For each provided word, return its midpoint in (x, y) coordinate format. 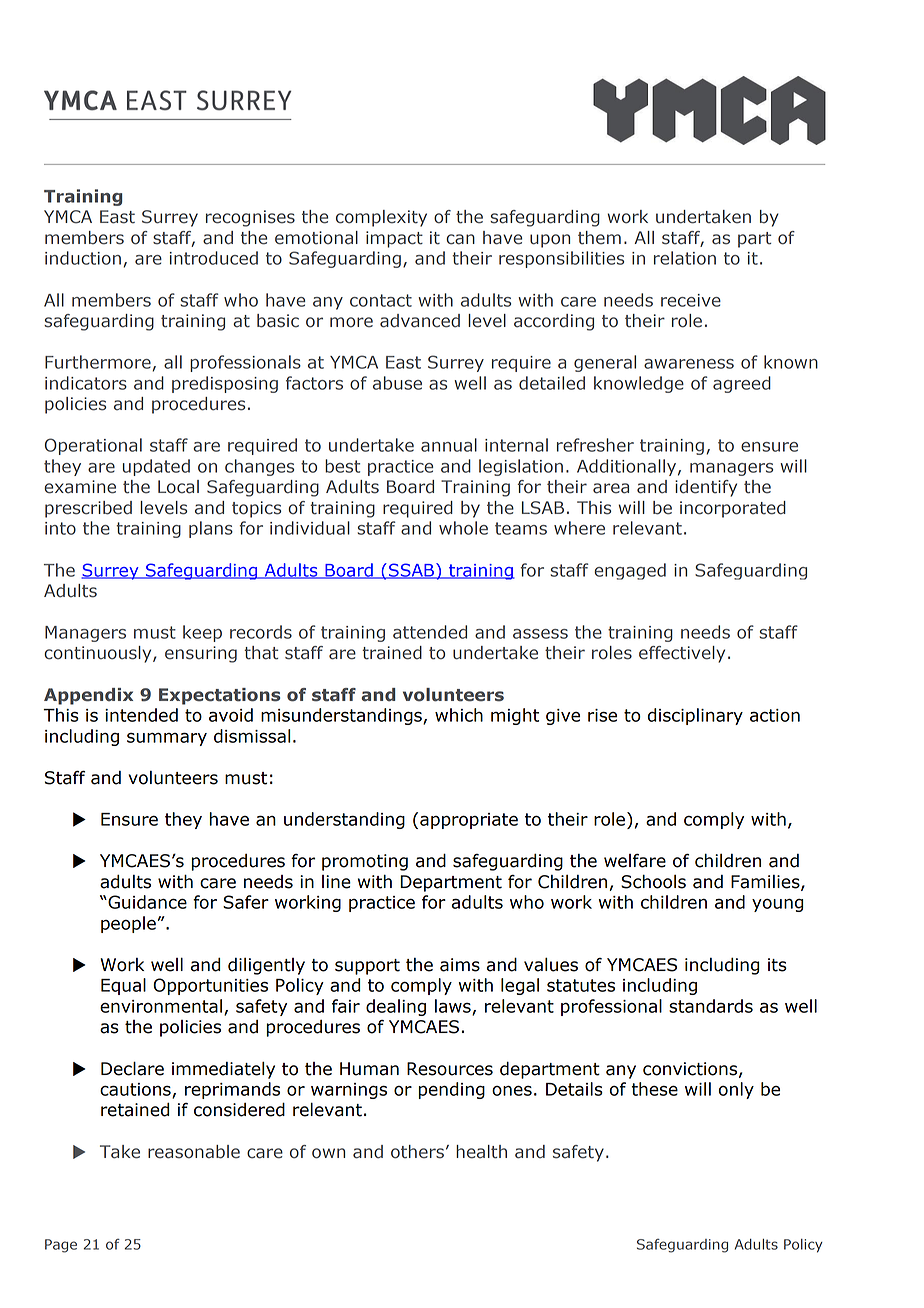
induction (83, 258)
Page (61, 1246)
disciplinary (695, 716)
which (459, 715)
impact (394, 239)
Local (178, 487)
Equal (123, 986)
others (417, 1152)
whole (463, 528)
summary (167, 739)
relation (685, 258)
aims (460, 965)
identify (706, 488)
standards (711, 1006)
